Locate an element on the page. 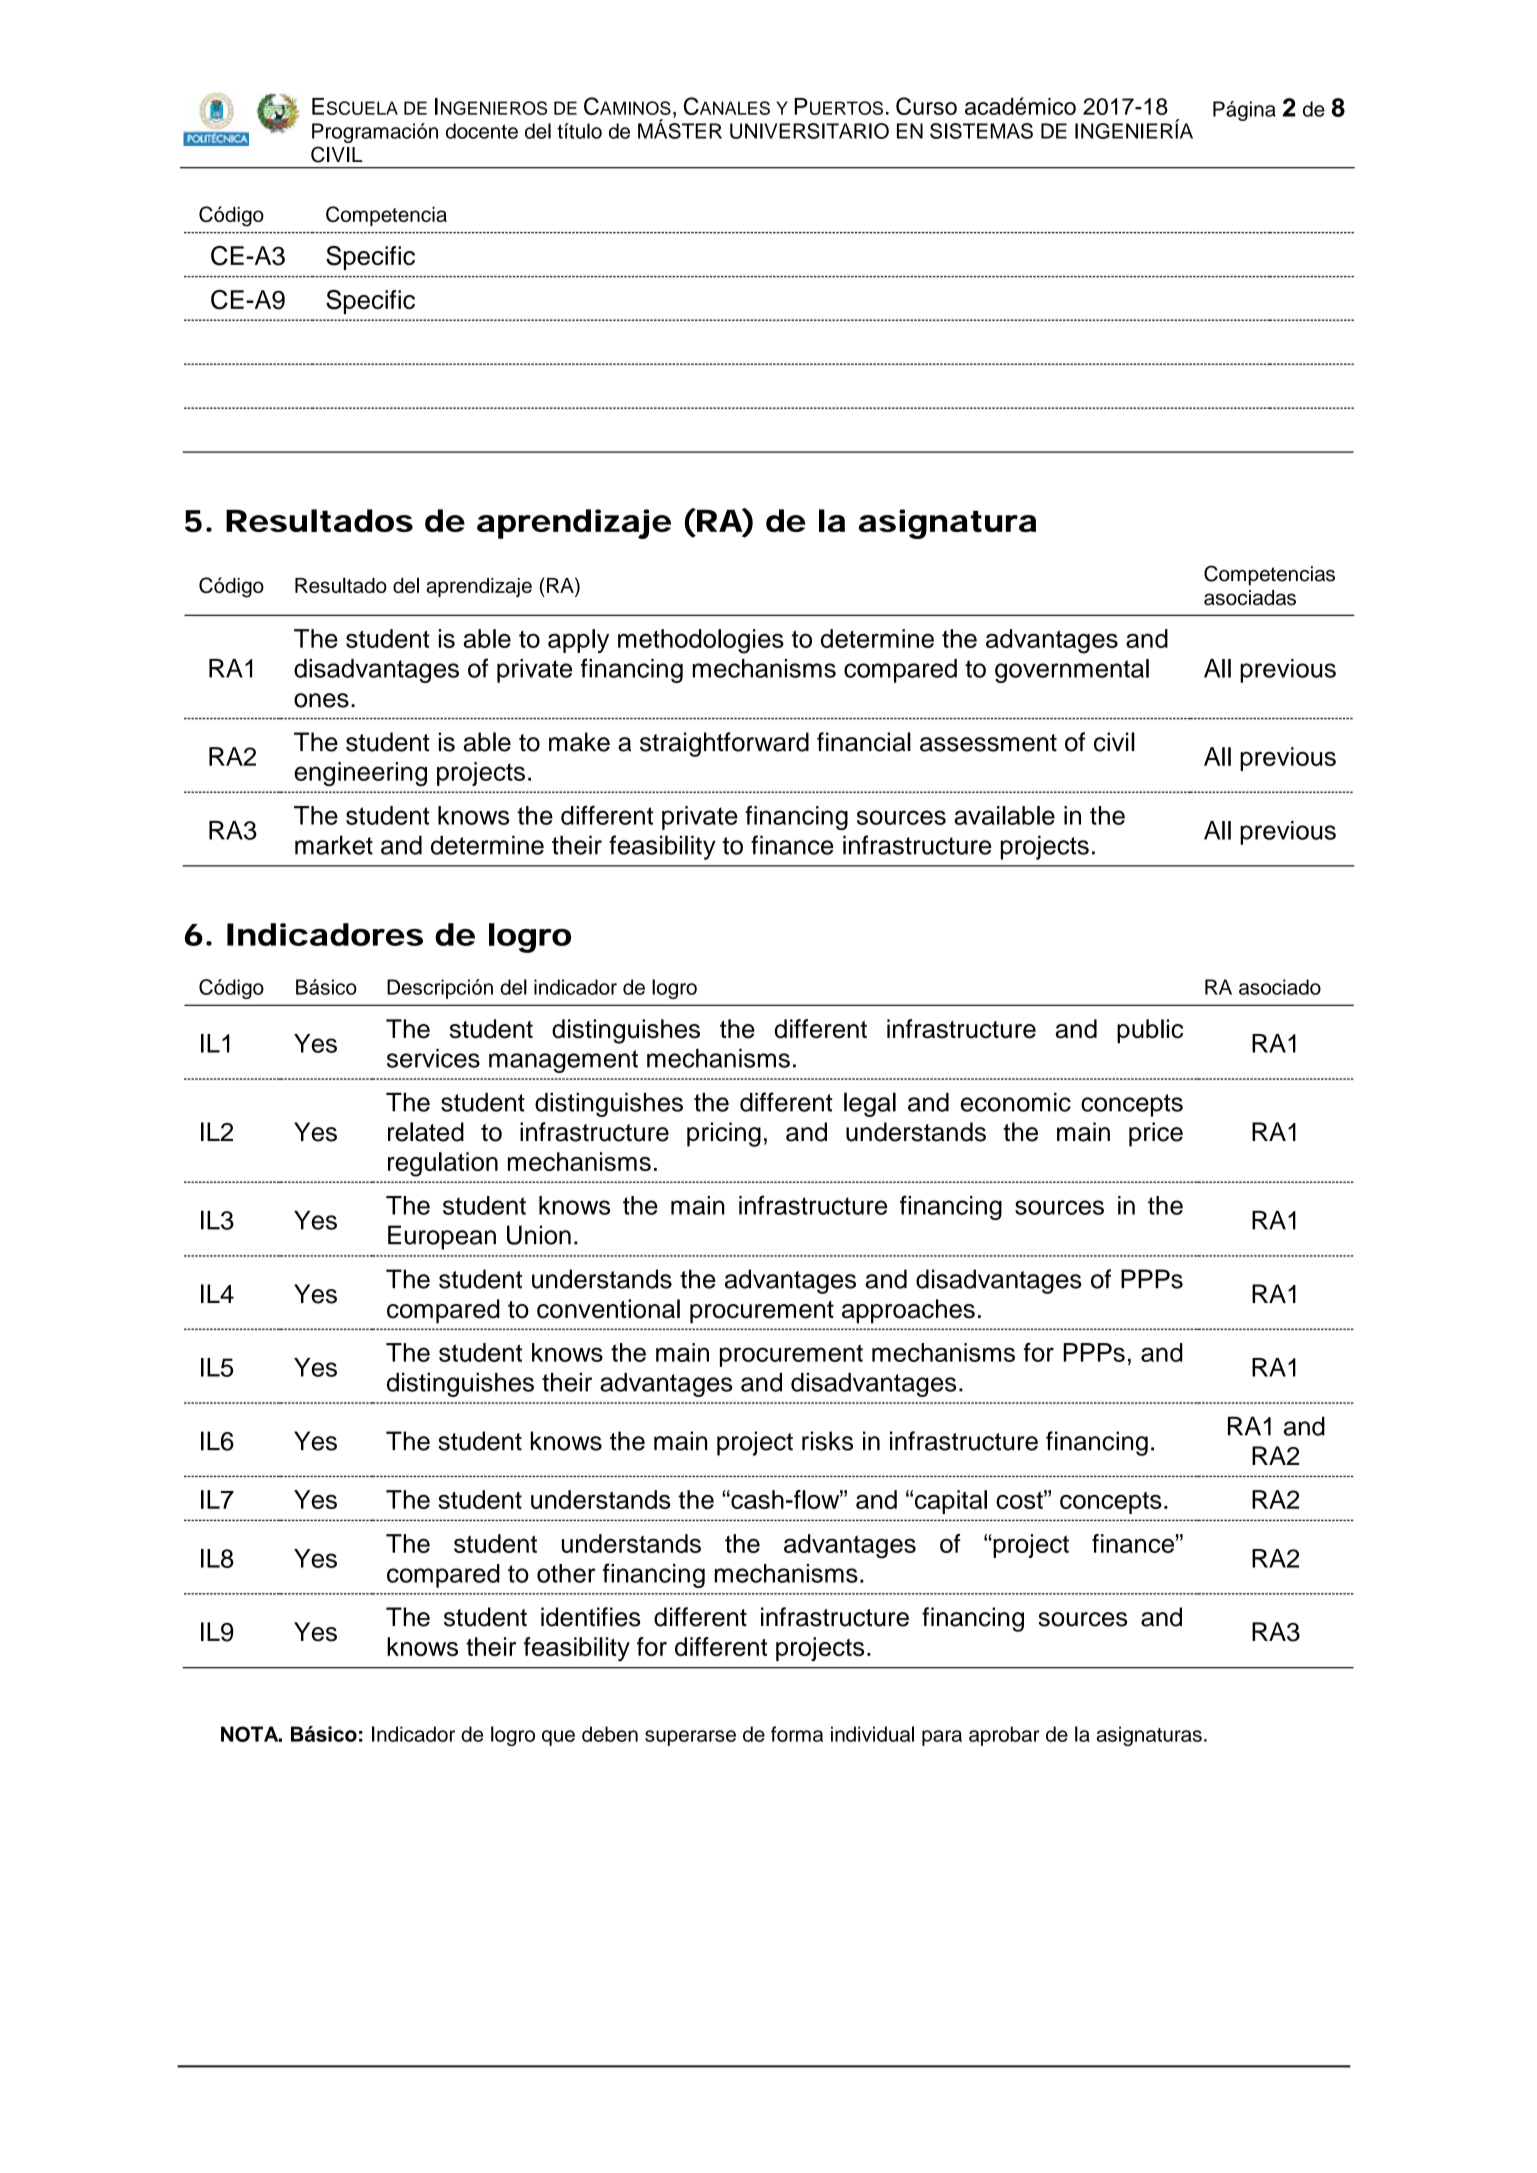 The image size is (1537, 2173). straightforward is located at coordinates (724, 744).
